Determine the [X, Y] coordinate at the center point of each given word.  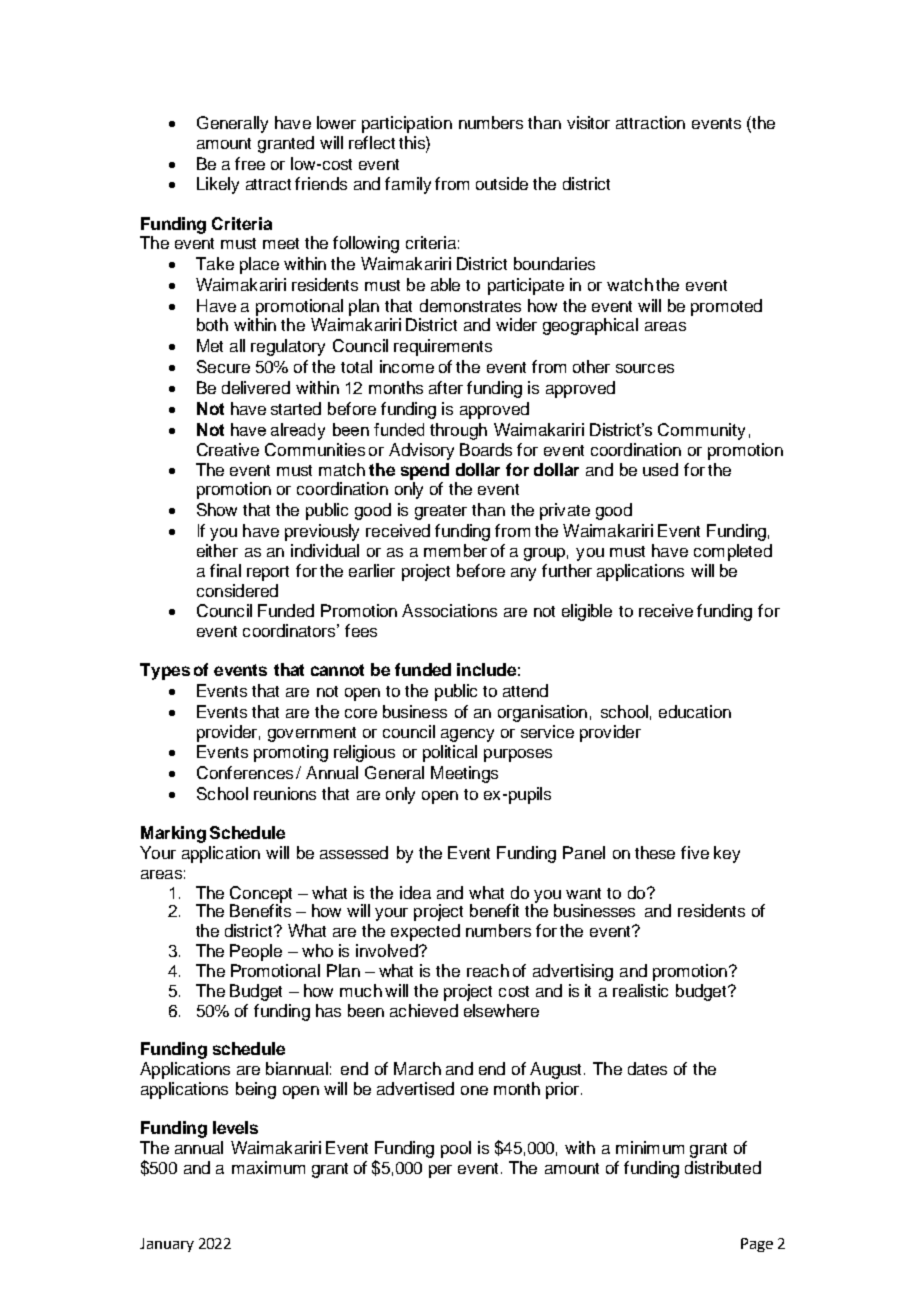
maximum [268, 1167]
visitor [588, 122]
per [440, 1171]
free [250, 163]
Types [165, 671]
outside [502, 183]
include [486, 669]
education [695, 711]
